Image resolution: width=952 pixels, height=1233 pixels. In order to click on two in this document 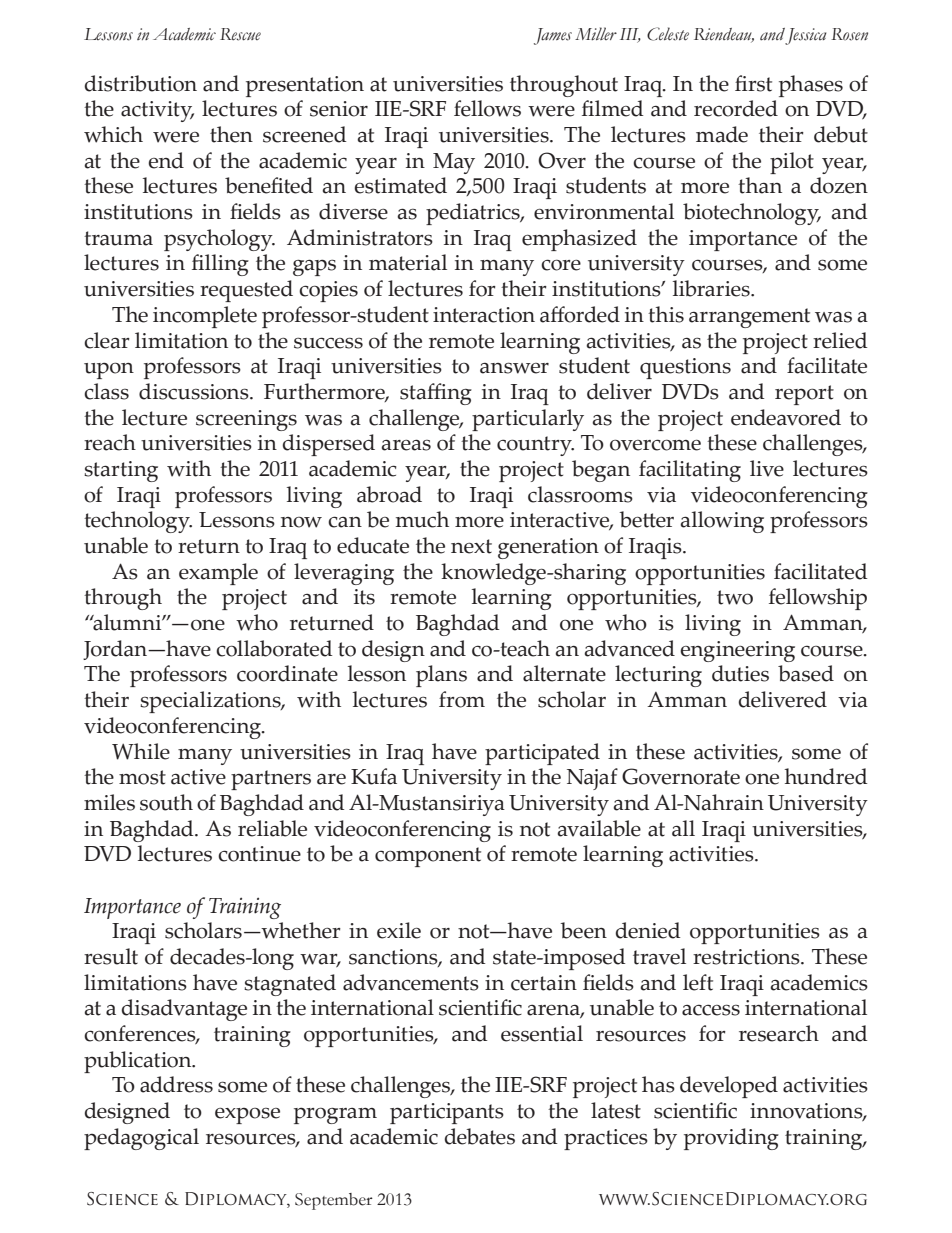, I will do `click(735, 597)`.
